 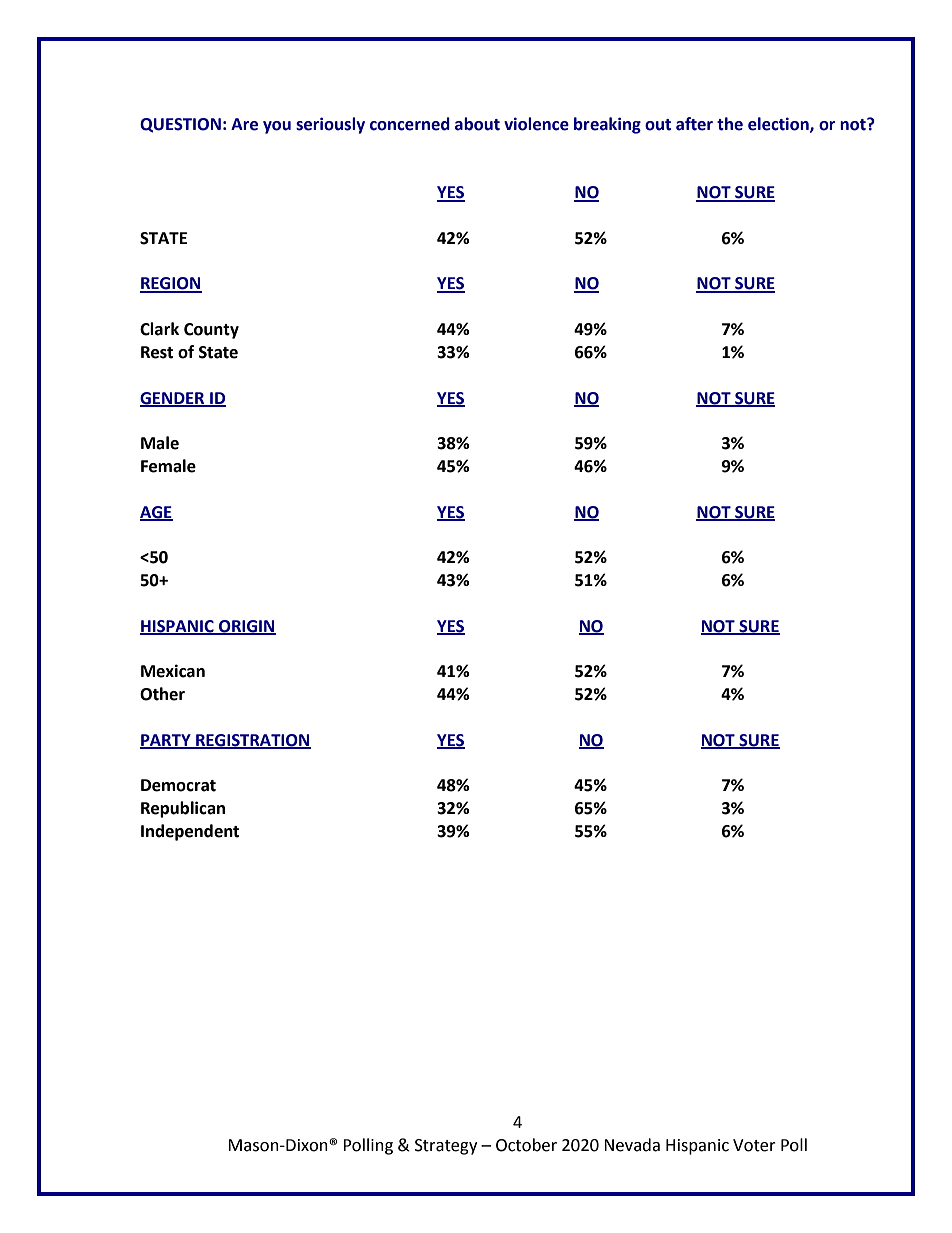 I want to click on ORIGIN, so click(x=246, y=627).
